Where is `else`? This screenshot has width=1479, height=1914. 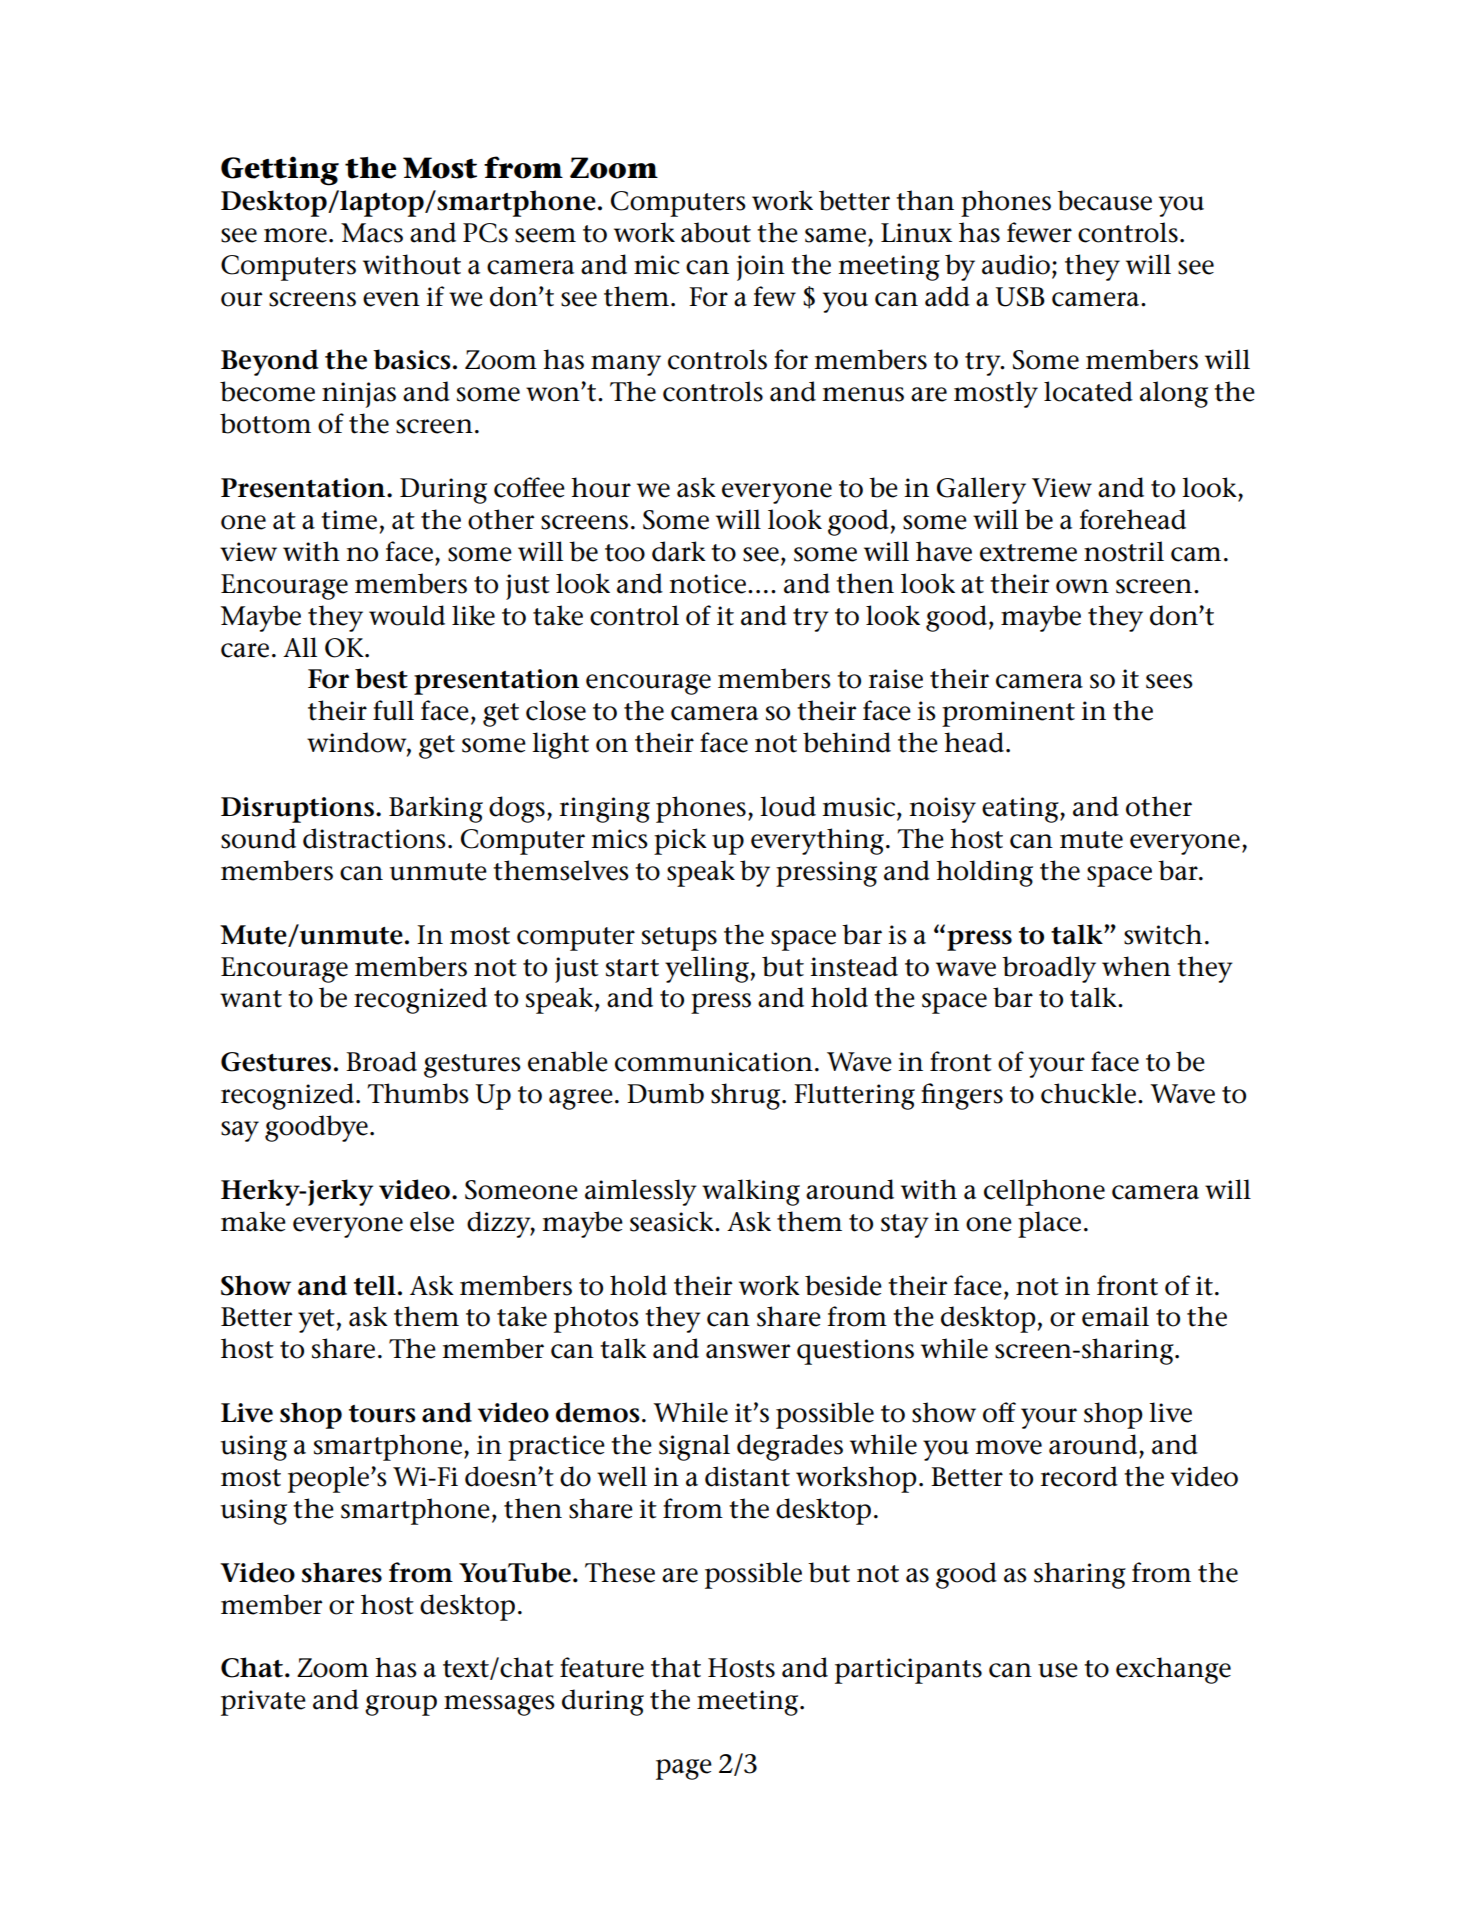 else is located at coordinates (432, 1221).
